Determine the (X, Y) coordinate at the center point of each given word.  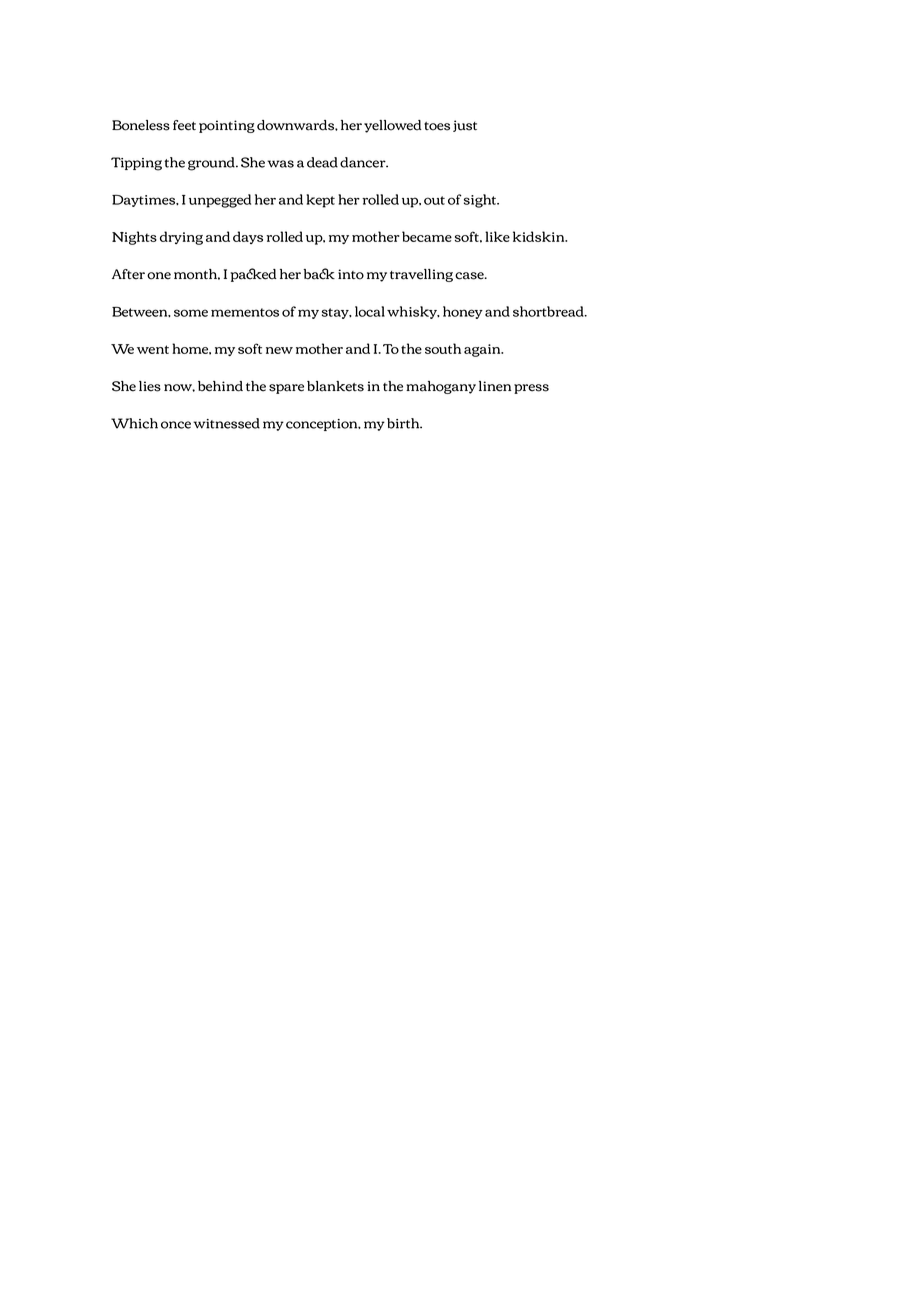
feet (184, 125)
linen (495, 386)
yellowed (393, 126)
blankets (335, 386)
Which (134, 423)
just (465, 126)
